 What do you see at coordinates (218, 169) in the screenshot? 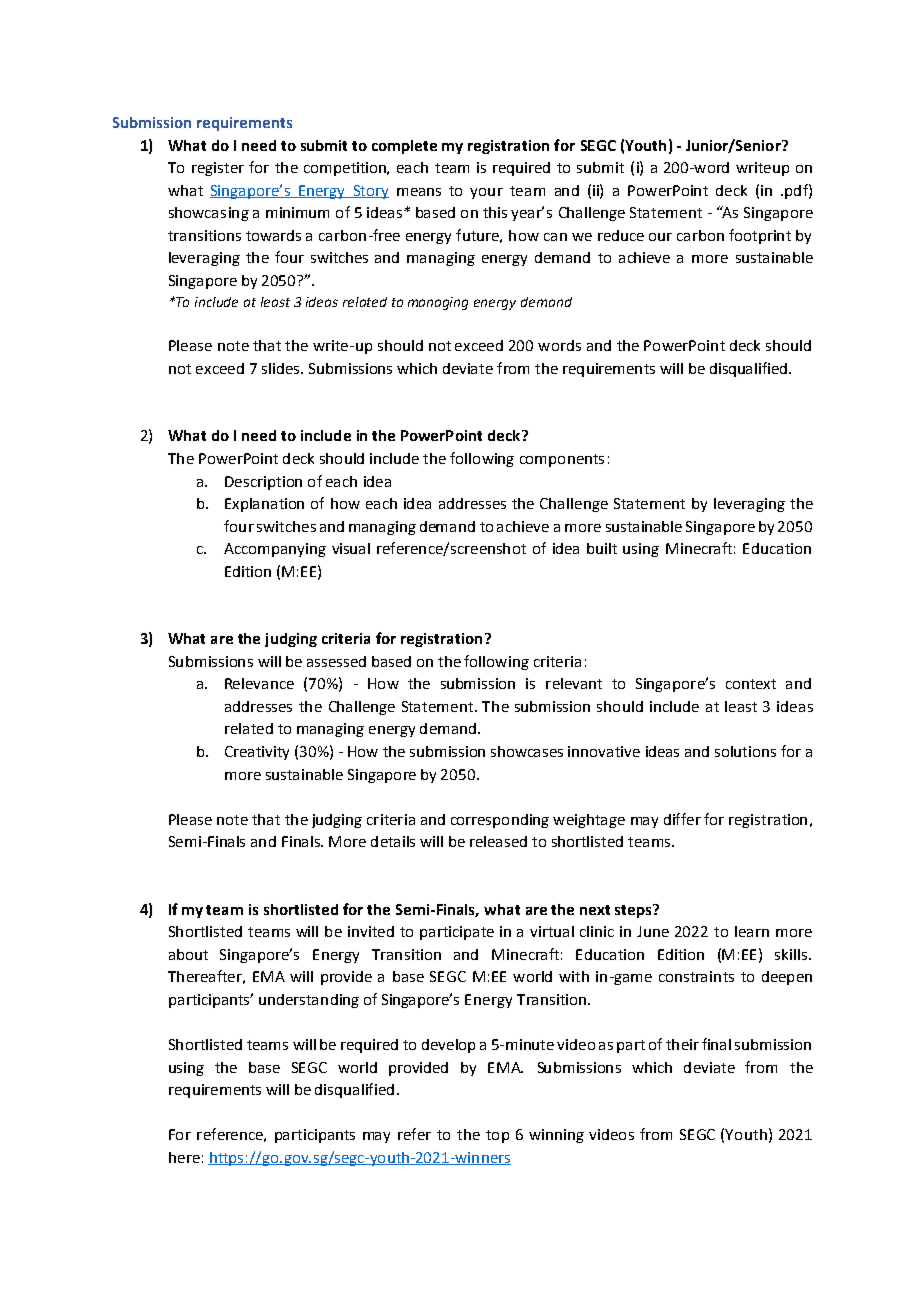
I see `register` at bounding box center [218, 169].
